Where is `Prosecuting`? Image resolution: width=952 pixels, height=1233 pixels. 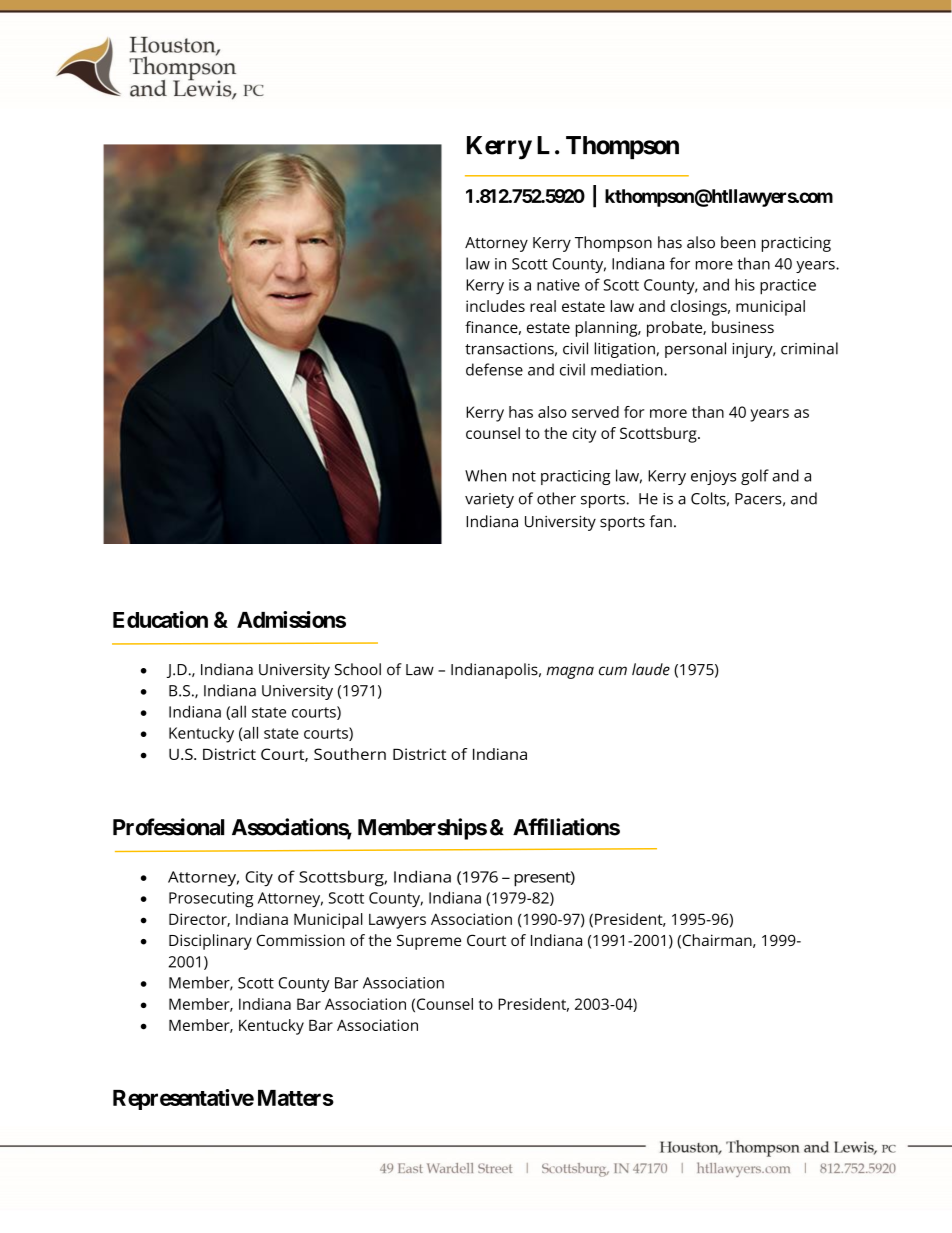
Prosecuting is located at coordinates (211, 900).
